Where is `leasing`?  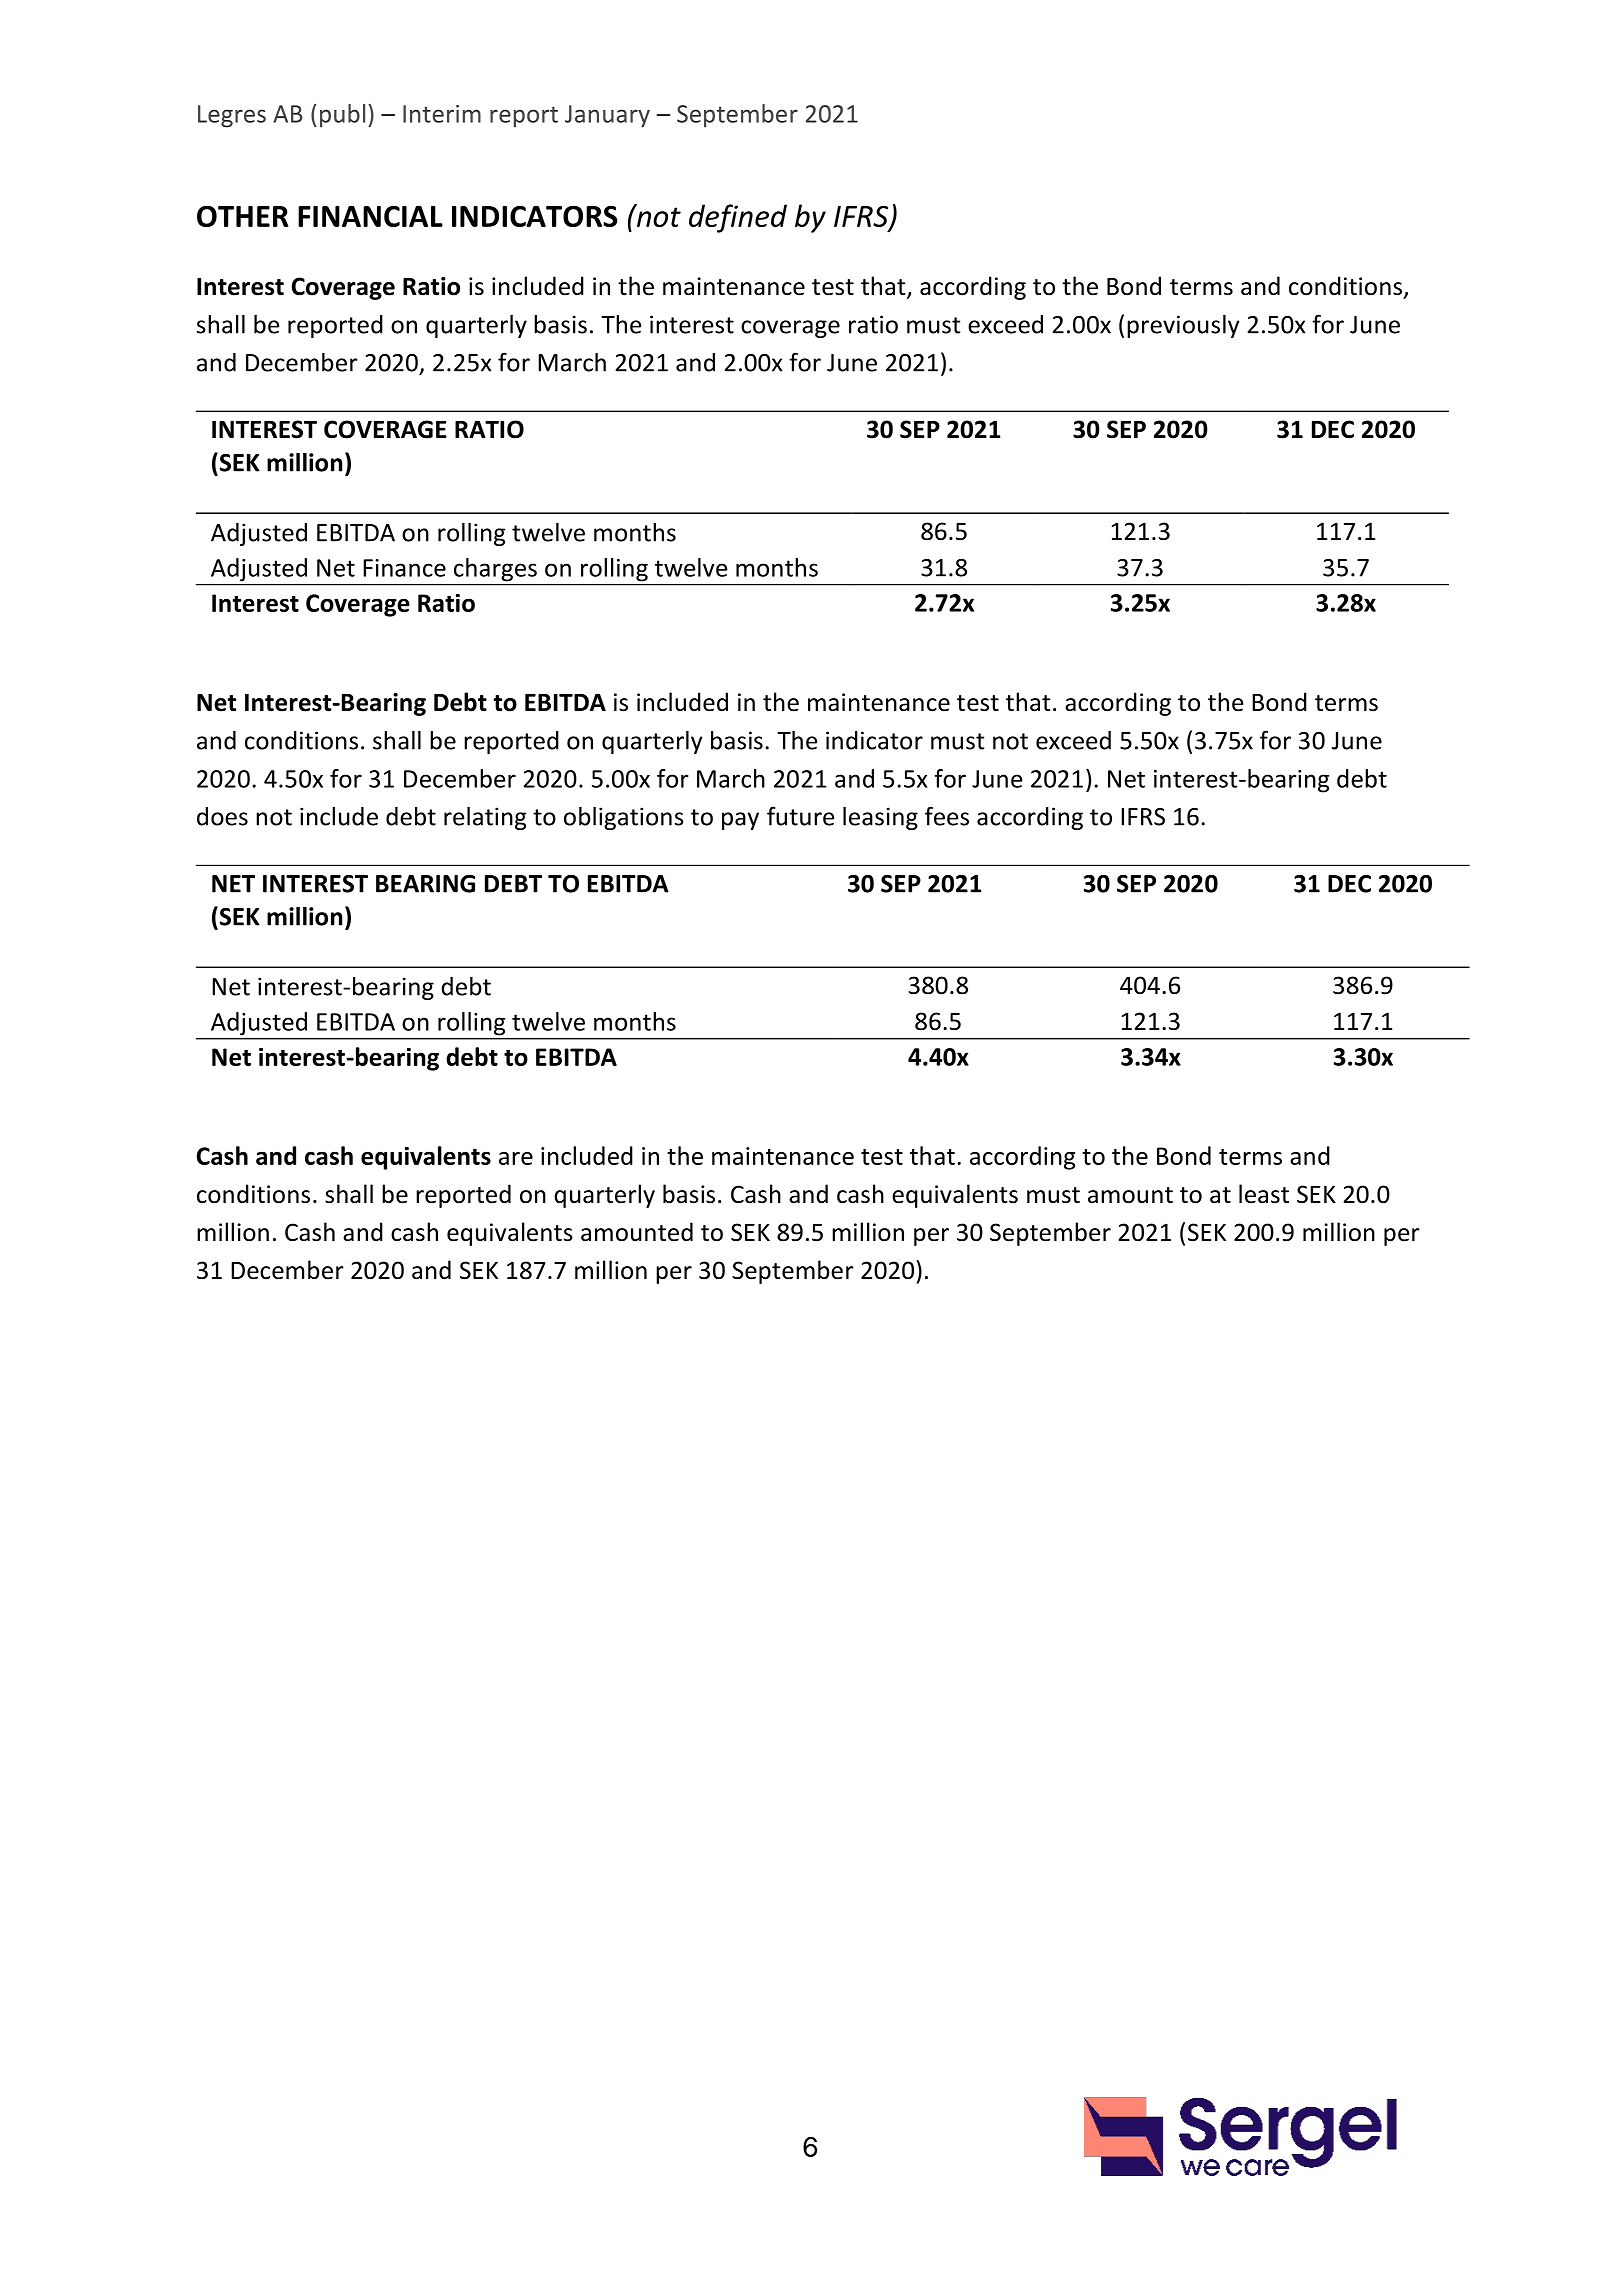
leasing is located at coordinates (880, 818).
